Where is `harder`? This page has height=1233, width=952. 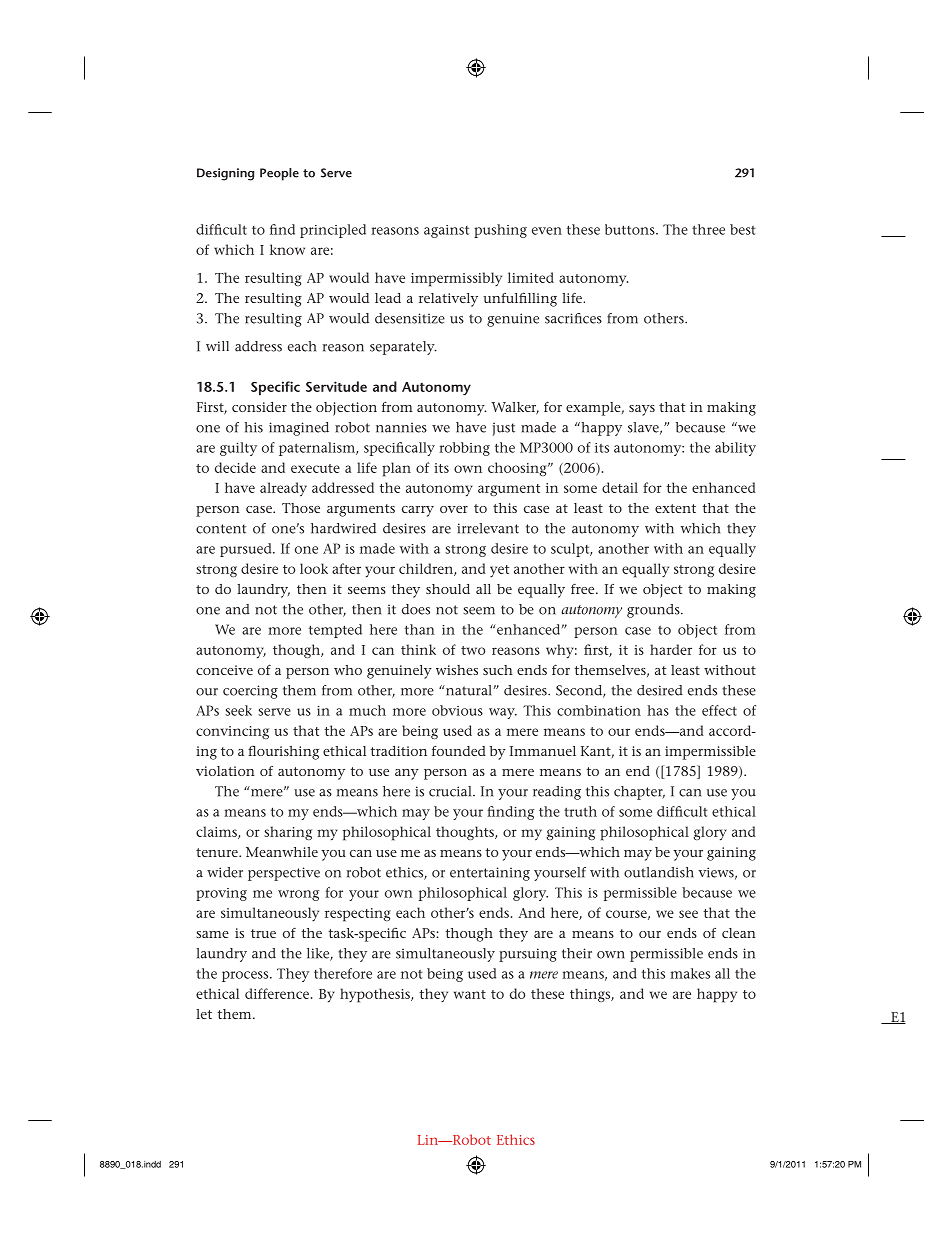
harder is located at coordinates (671, 649).
